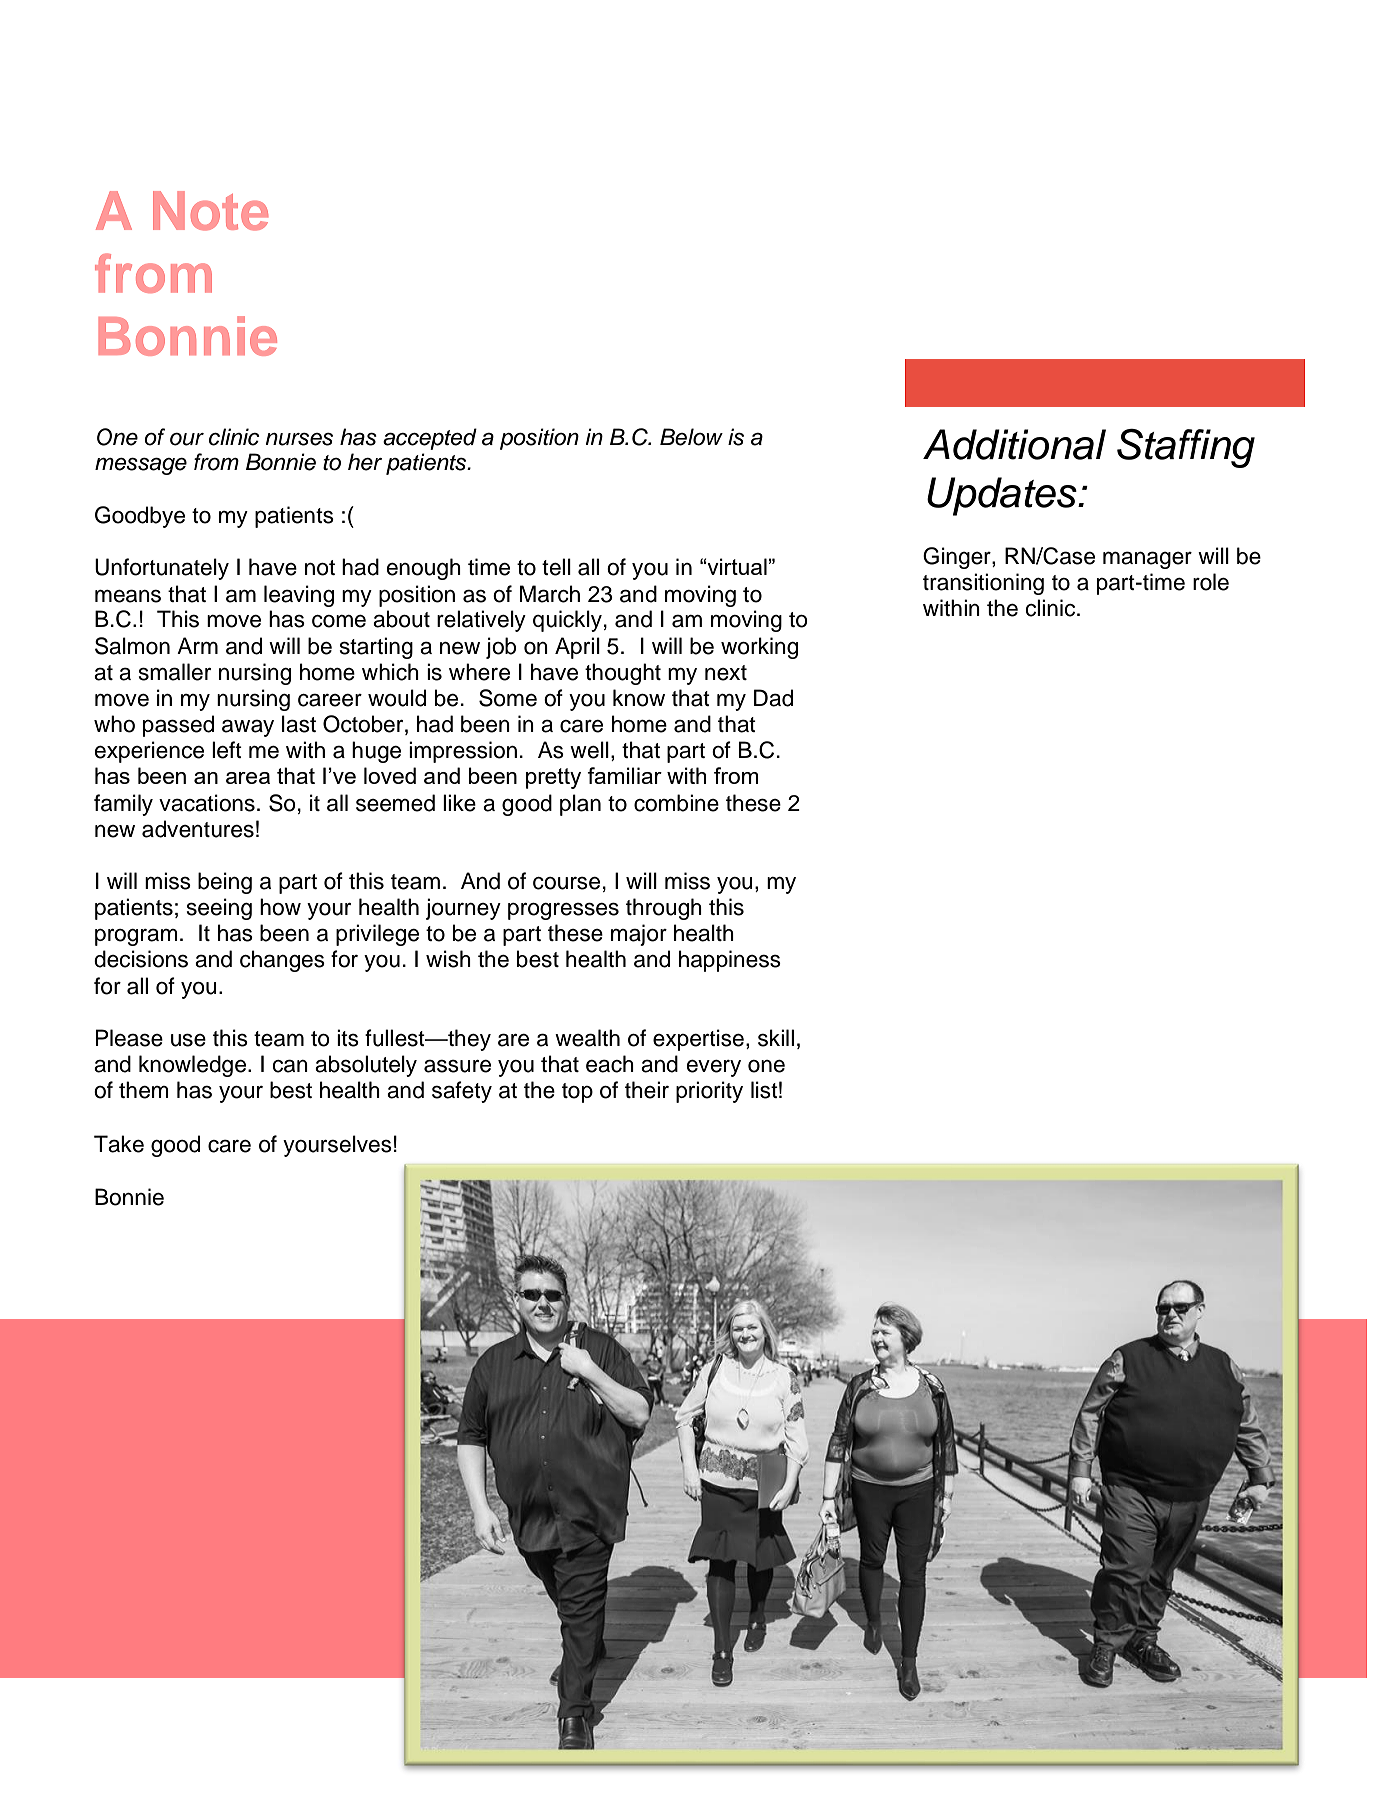 The height and width of the screenshot is (1801, 1392). I want to click on them, so click(144, 1090).
